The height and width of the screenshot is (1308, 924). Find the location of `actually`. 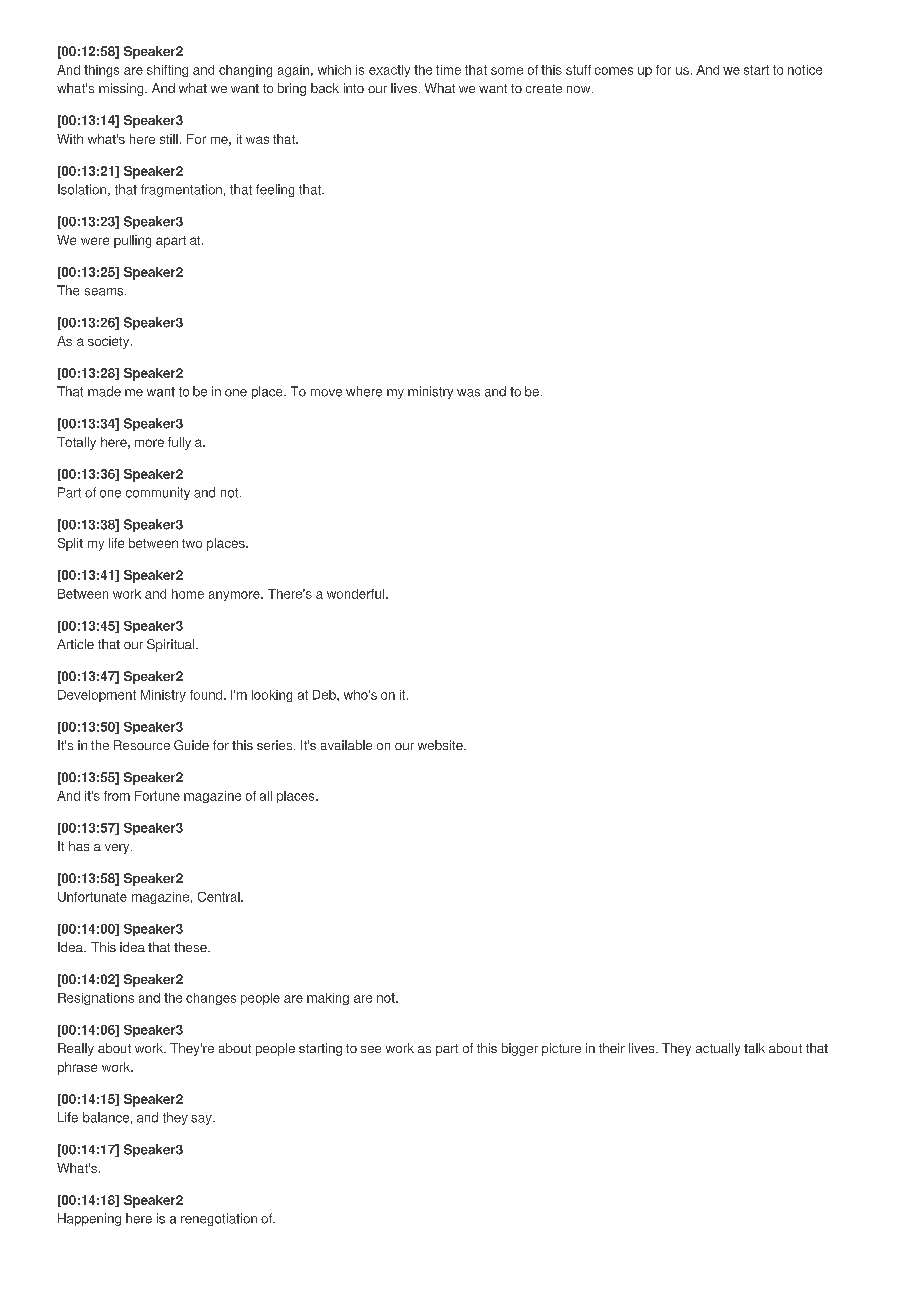

actually is located at coordinates (718, 1049).
